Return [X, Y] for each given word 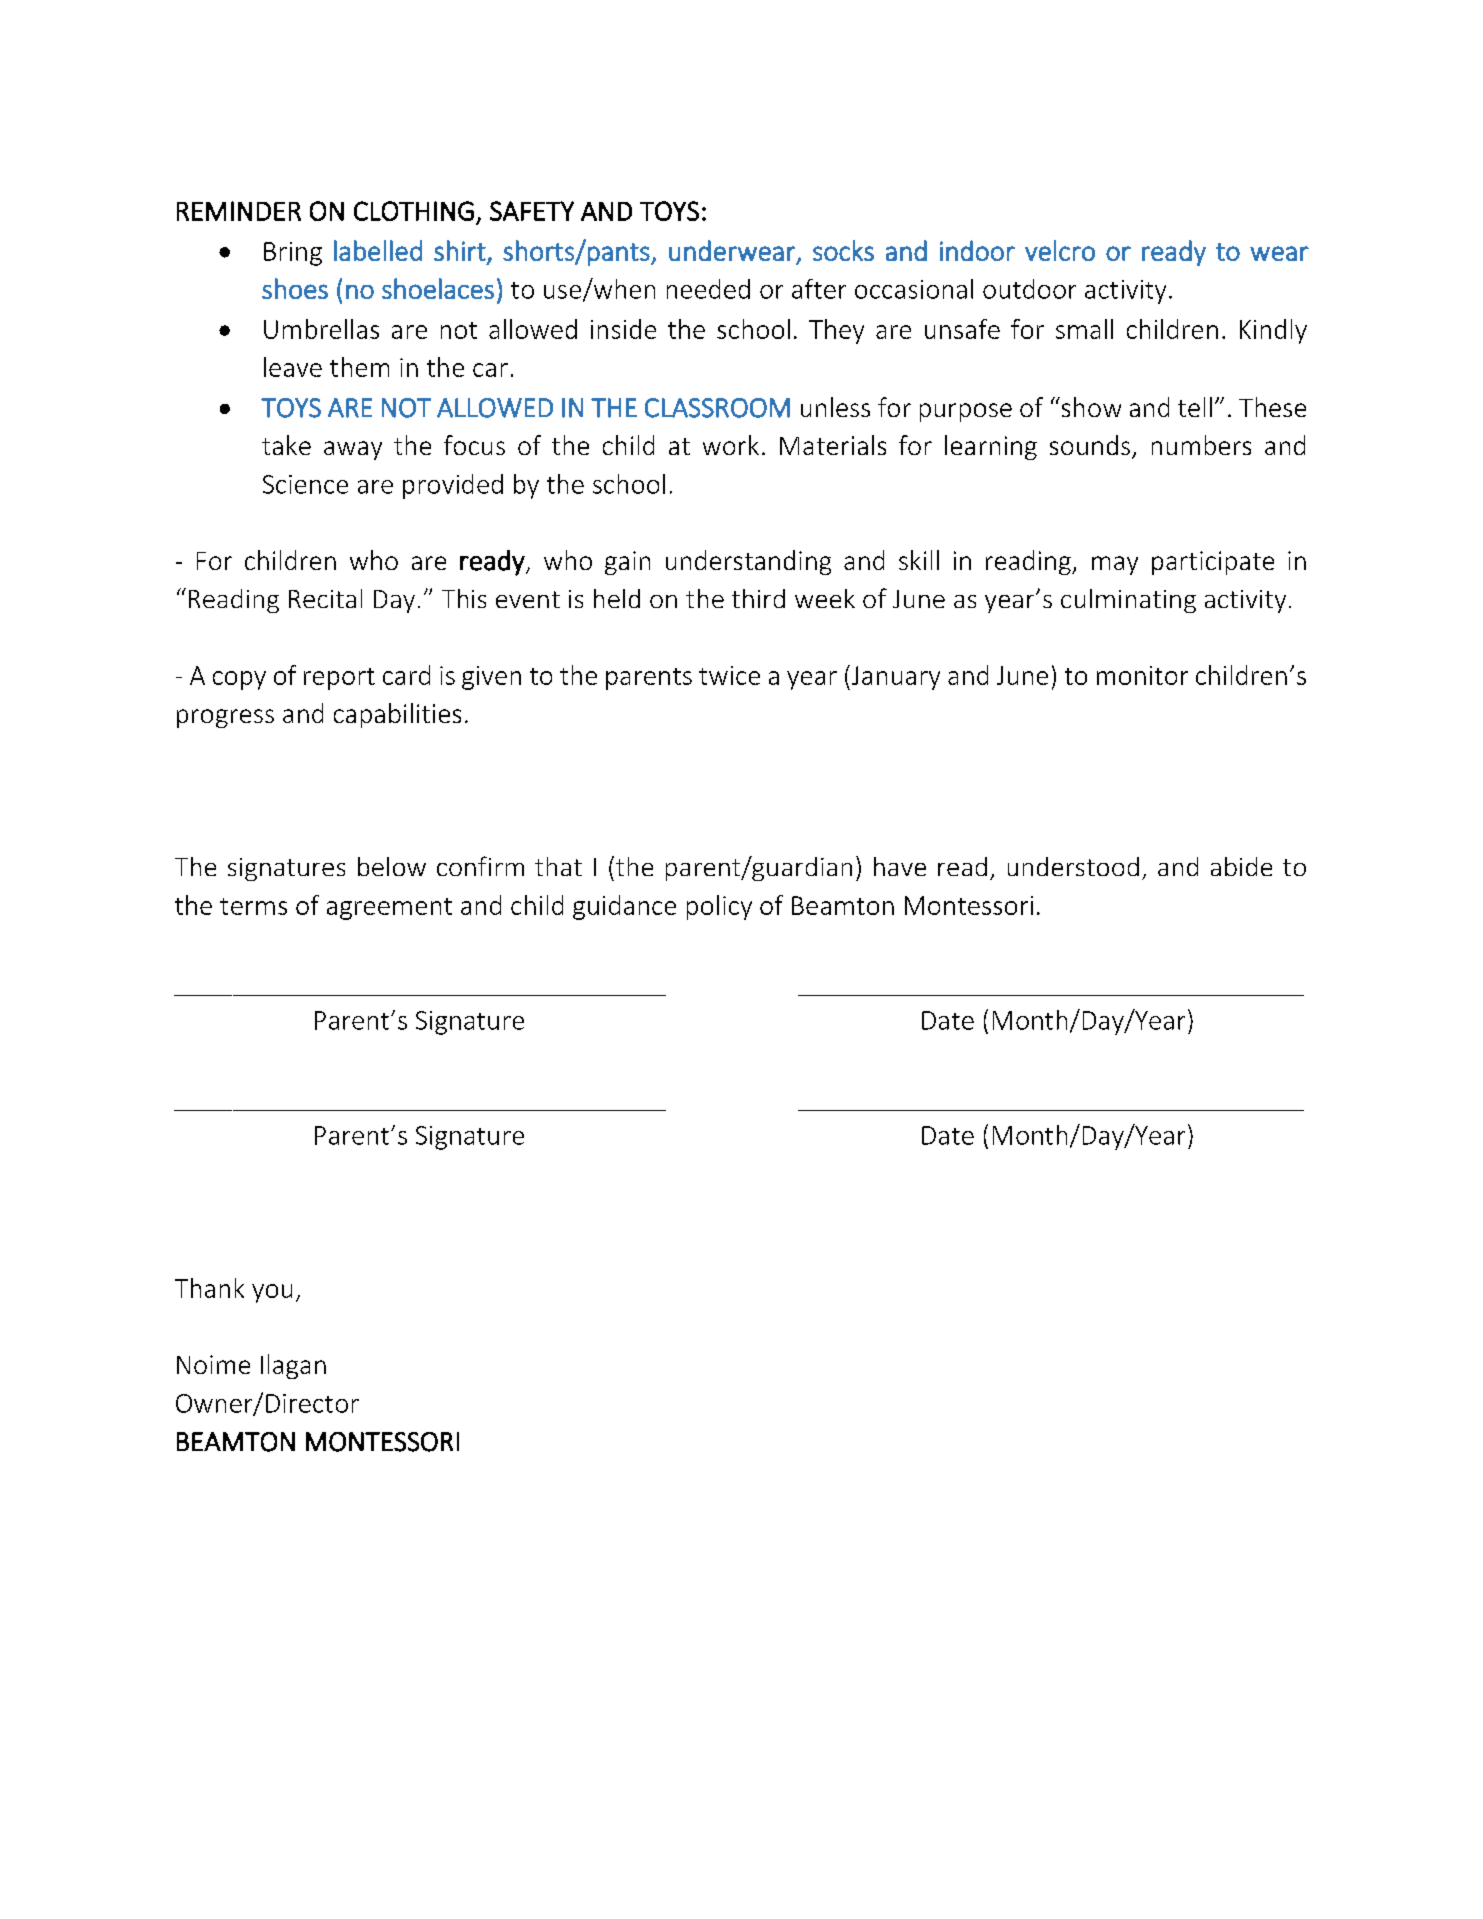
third [758, 598]
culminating [1128, 601]
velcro [1060, 250]
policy [719, 907]
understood [1073, 866]
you [272, 1293]
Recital [325, 598]
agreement [389, 909]
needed [708, 289]
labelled [378, 250]
